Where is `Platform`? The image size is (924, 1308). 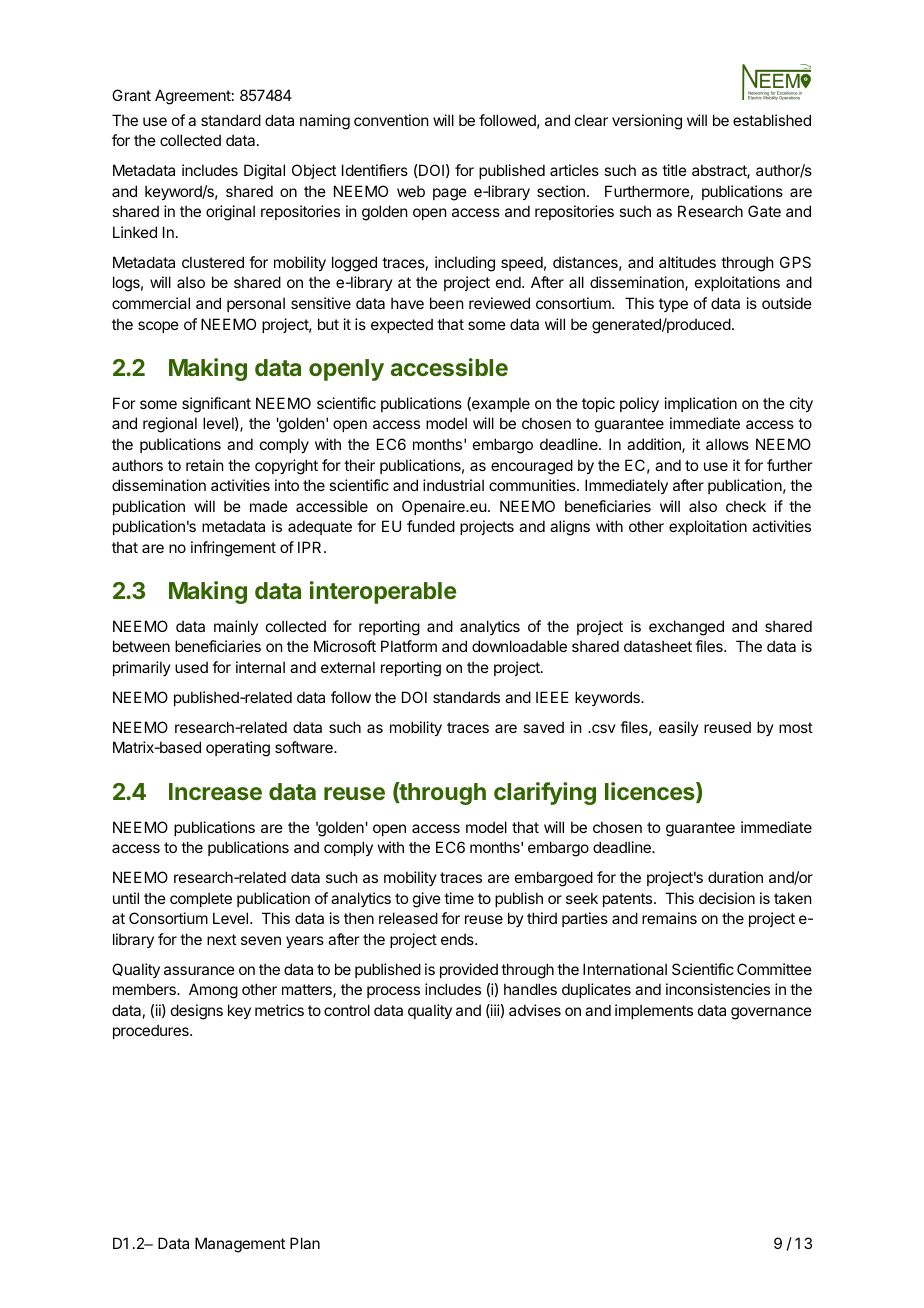 Platform is located at coordinates (409, 646).
